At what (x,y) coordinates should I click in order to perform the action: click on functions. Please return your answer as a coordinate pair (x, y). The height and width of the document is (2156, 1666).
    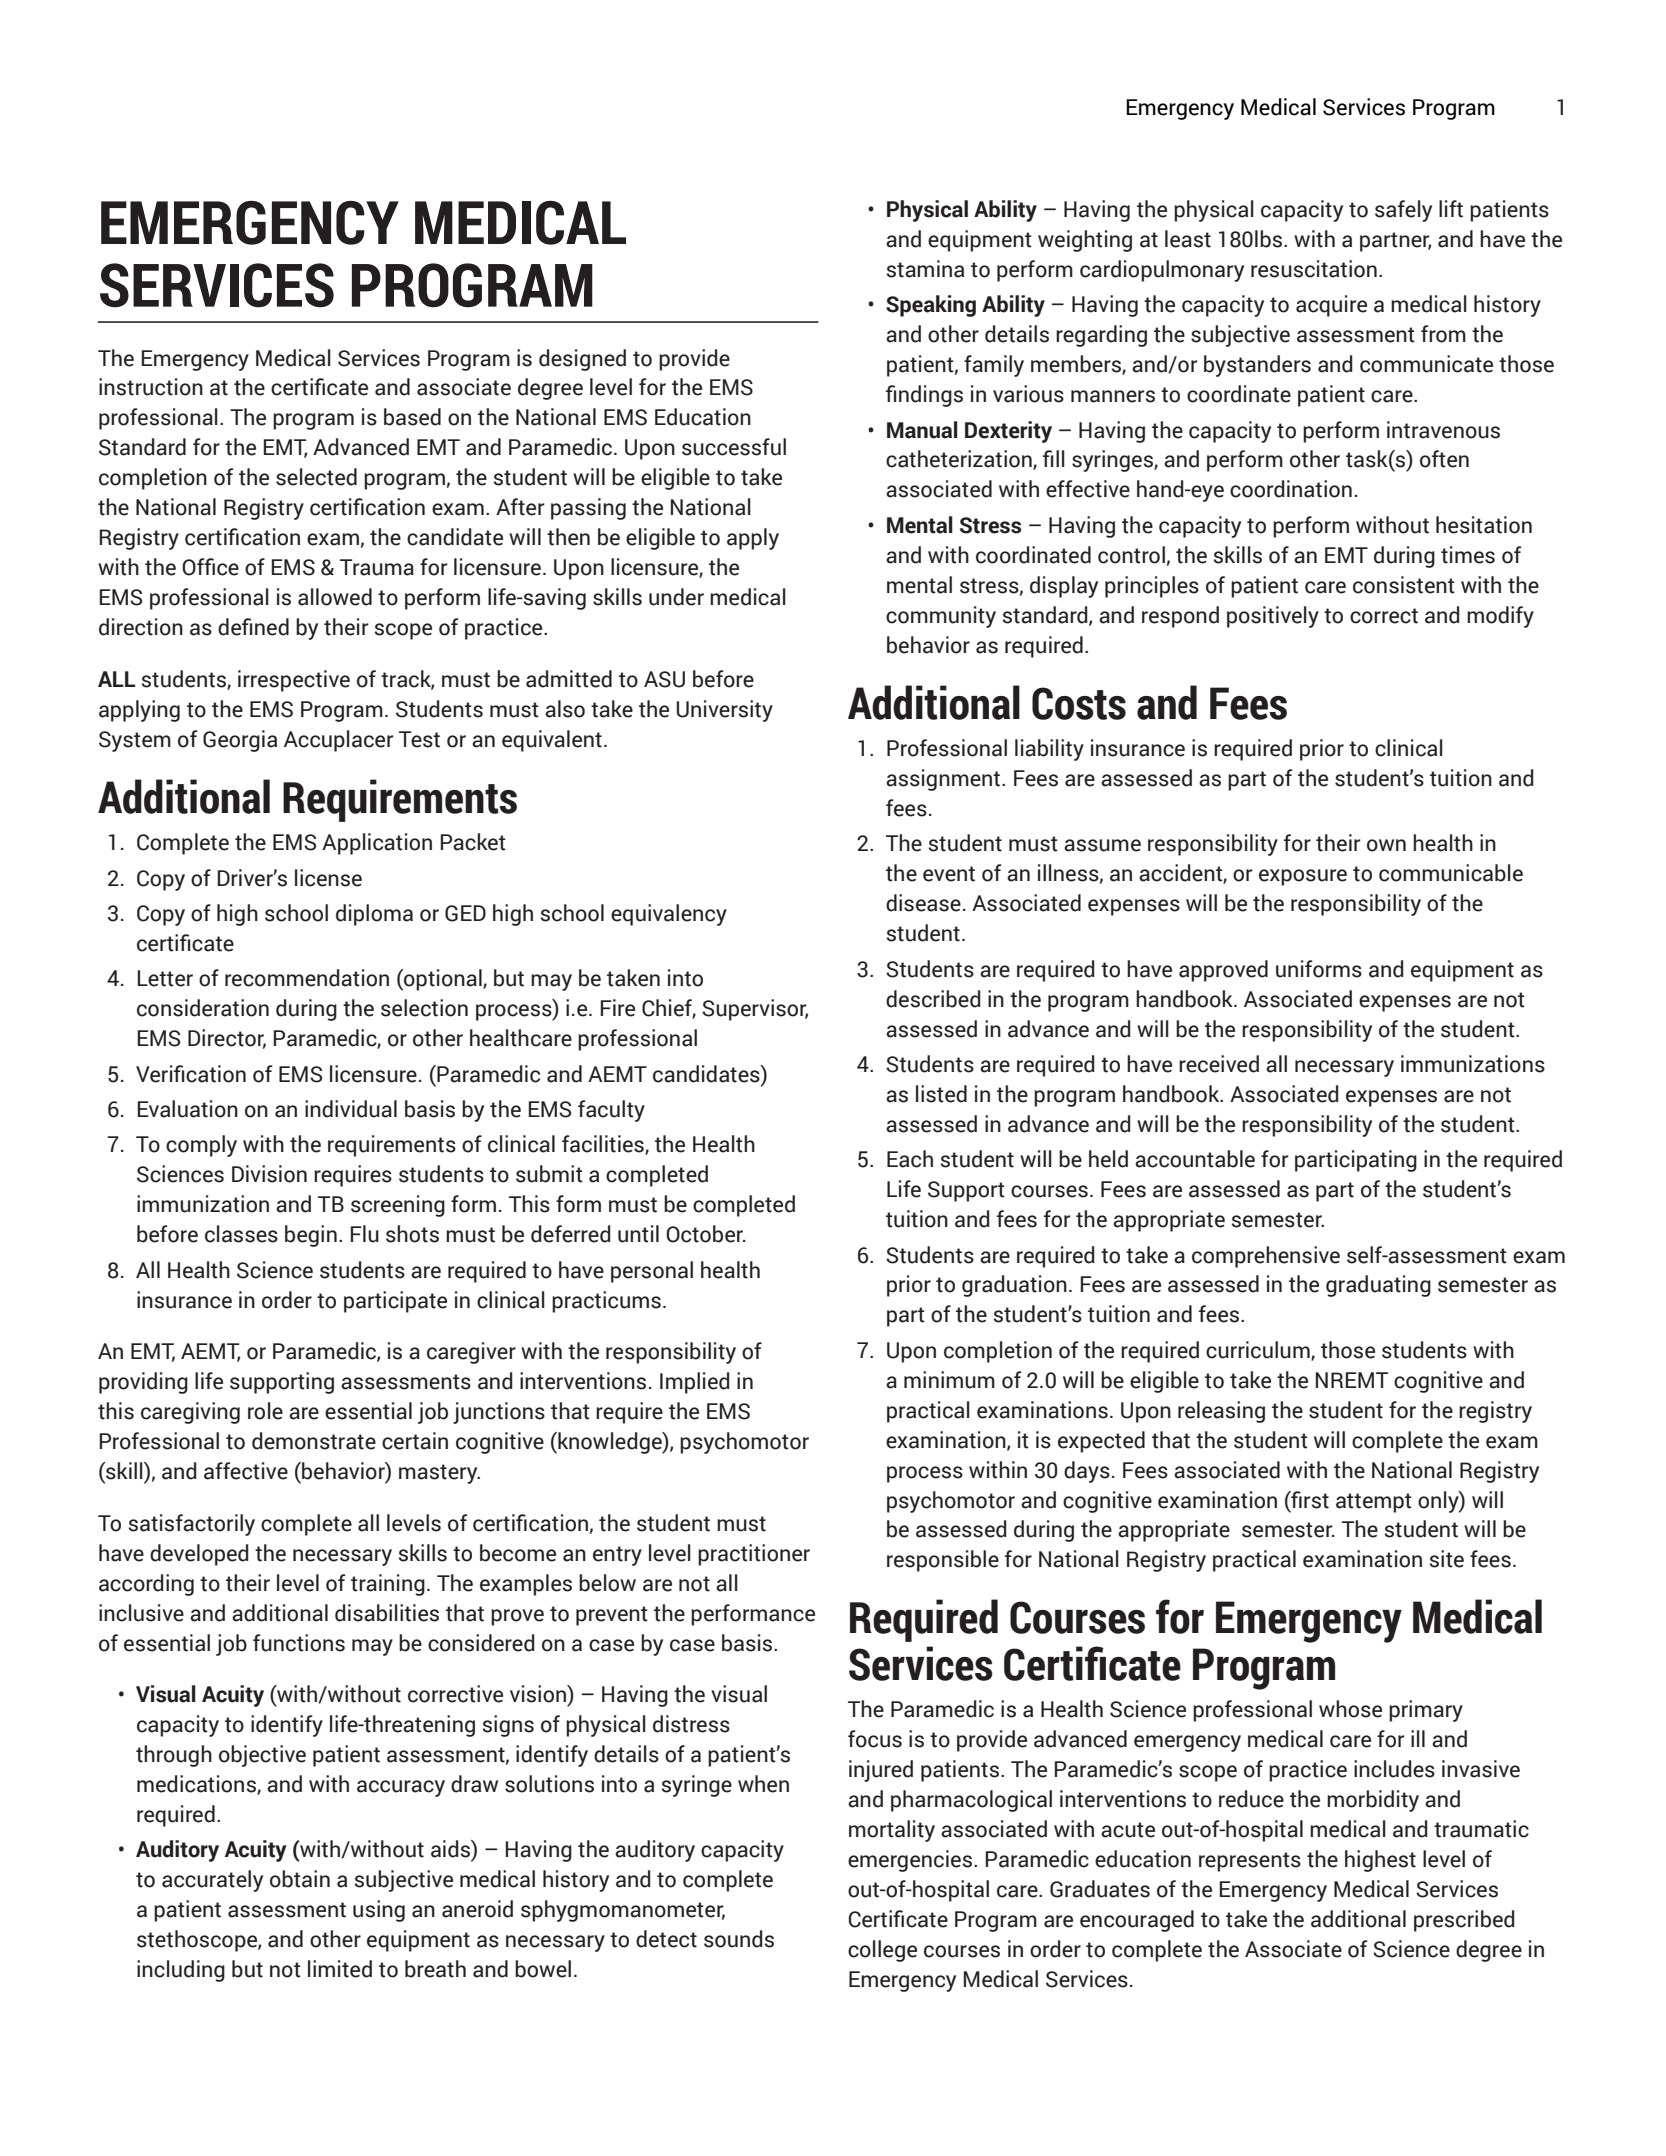
    Looking at the image, I should click on (299, 1643).
